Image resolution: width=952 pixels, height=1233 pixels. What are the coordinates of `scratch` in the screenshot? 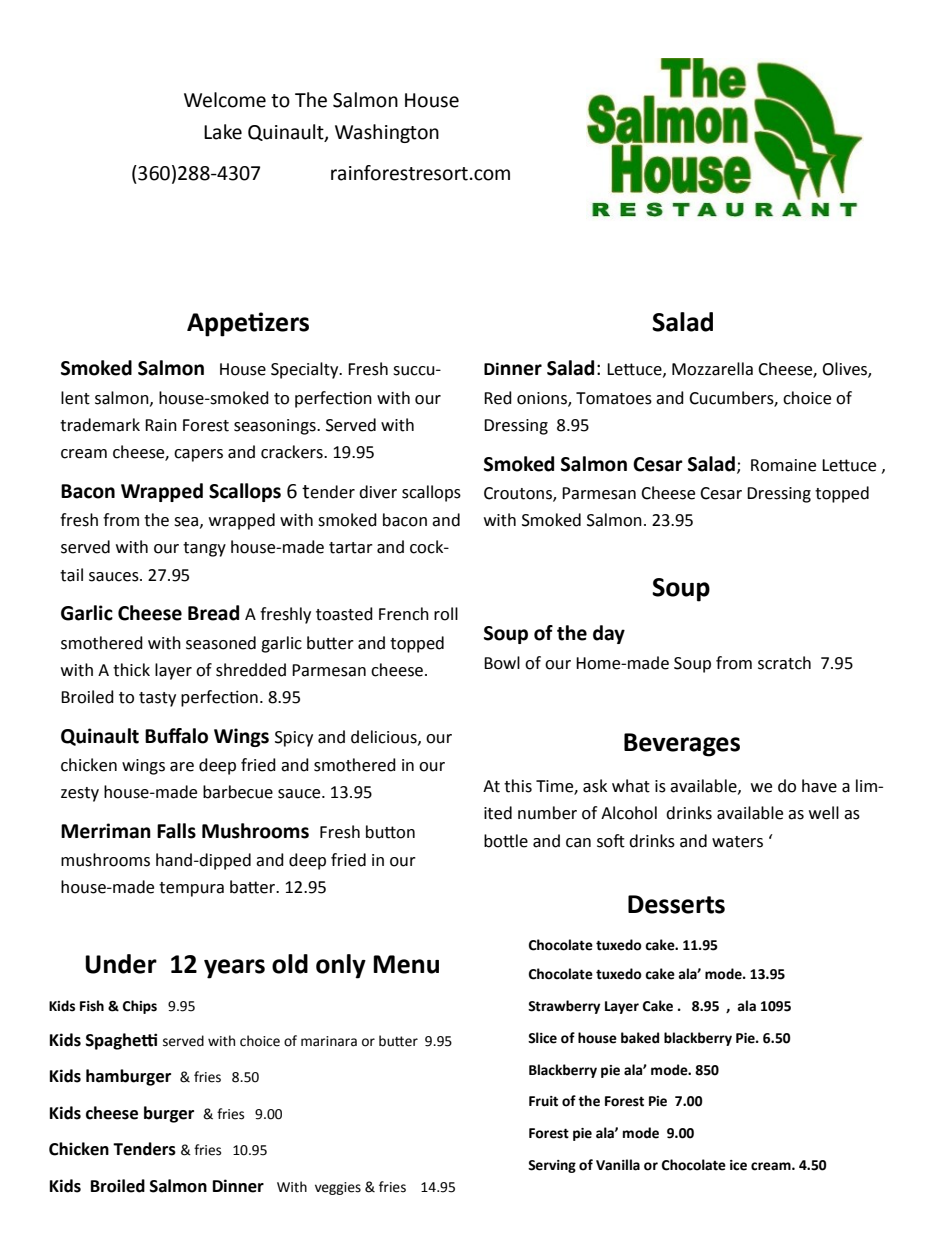 It's located at (784, 663).
